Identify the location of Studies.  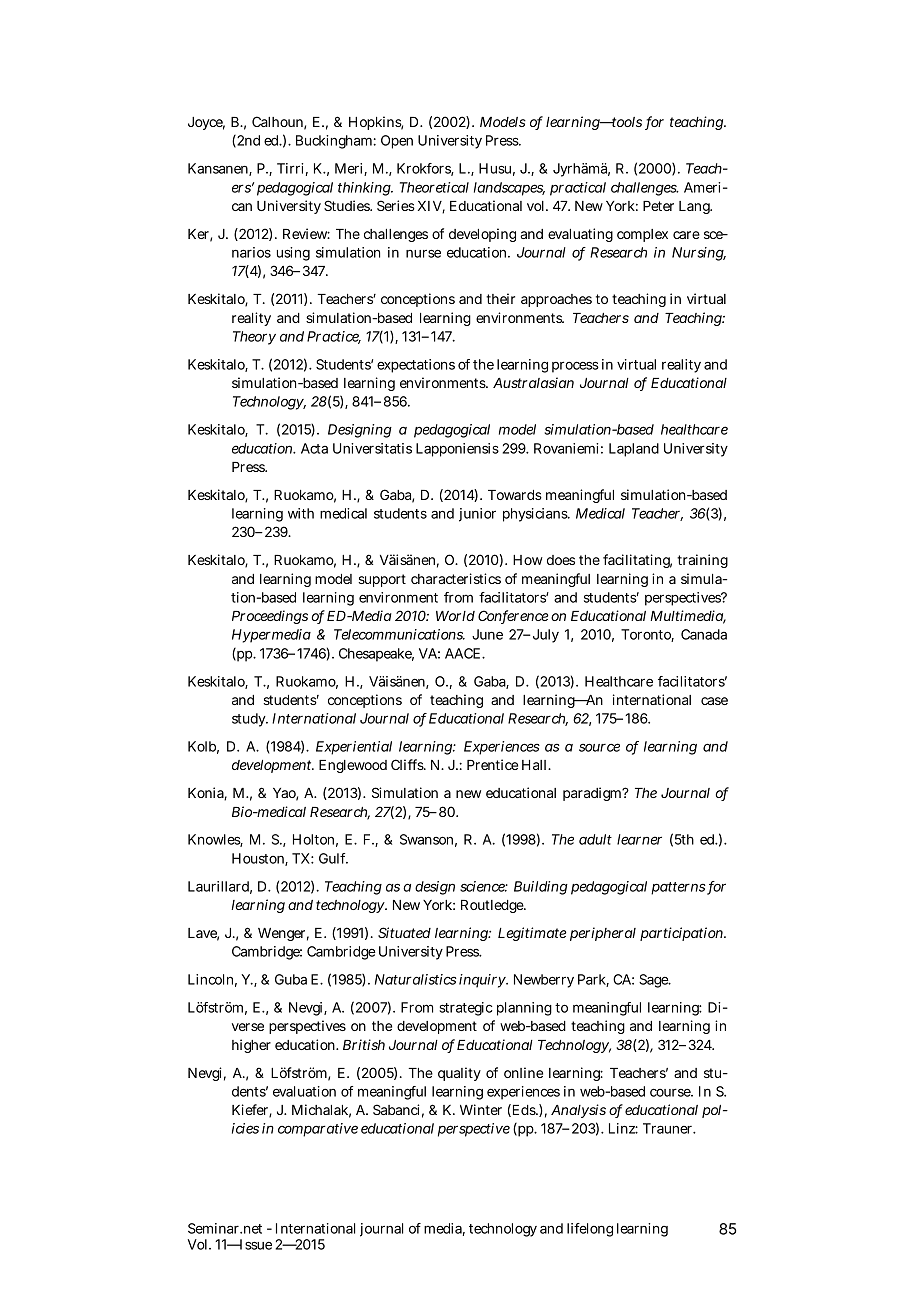
(348, 205).
